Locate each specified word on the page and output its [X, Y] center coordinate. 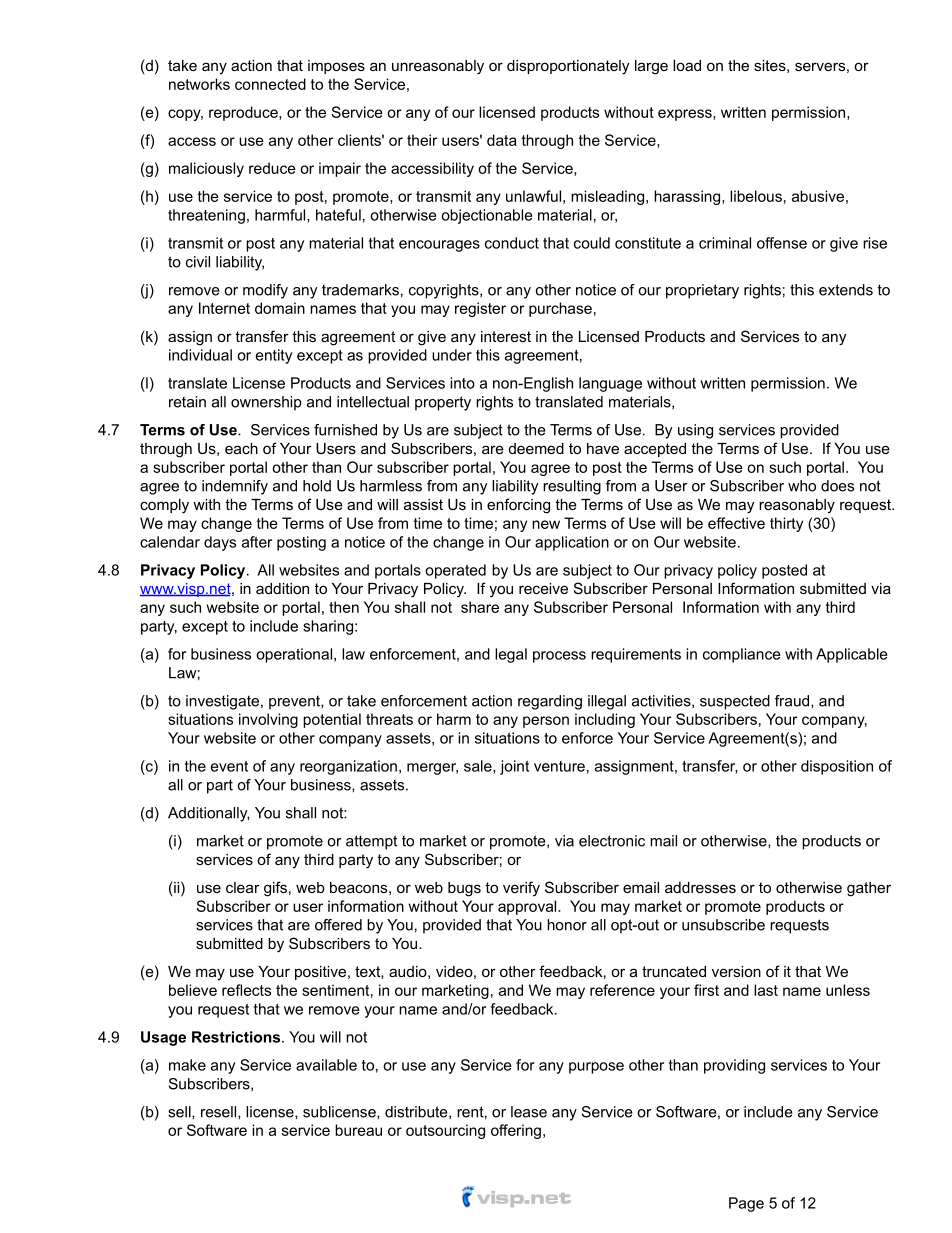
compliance [742, 655]
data [502, 140]
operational [294, 655]
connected [270, 84]
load [687, 65]
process [559, 657]
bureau [358, 1130]
